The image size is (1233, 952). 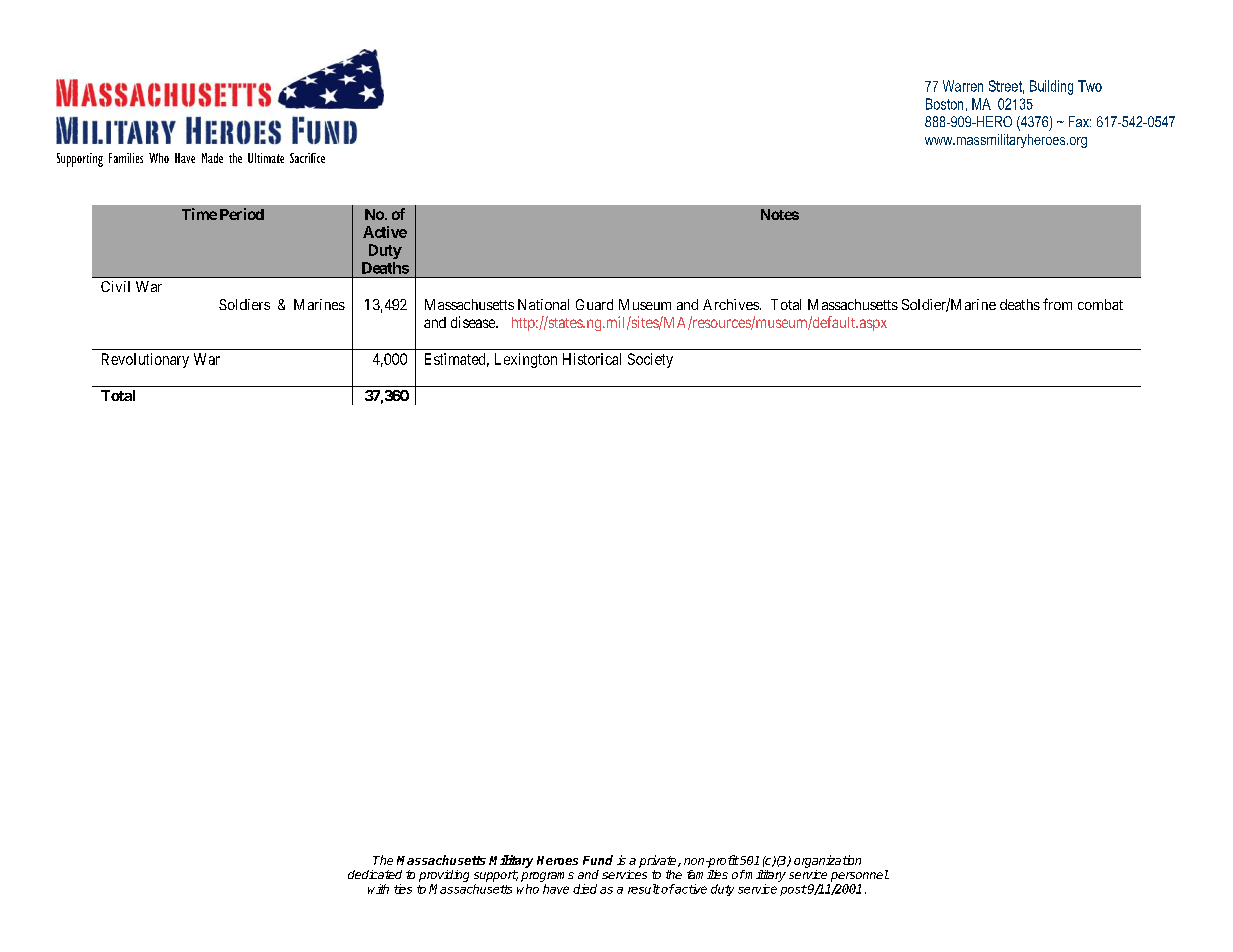 I want to click on Society, so click(x=650, y=360).
